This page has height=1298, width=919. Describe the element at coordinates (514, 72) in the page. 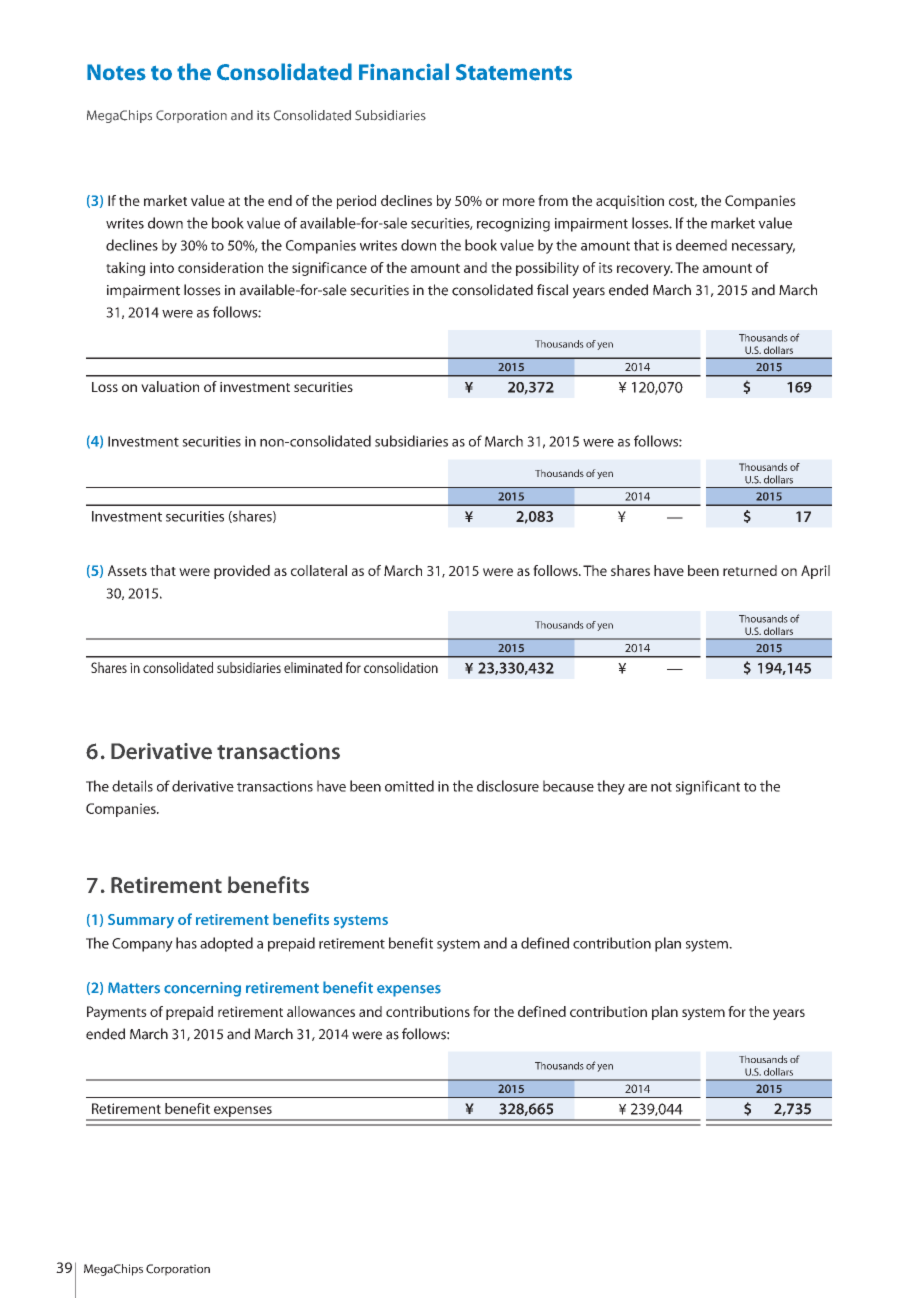

I see `Statements` at that location.
